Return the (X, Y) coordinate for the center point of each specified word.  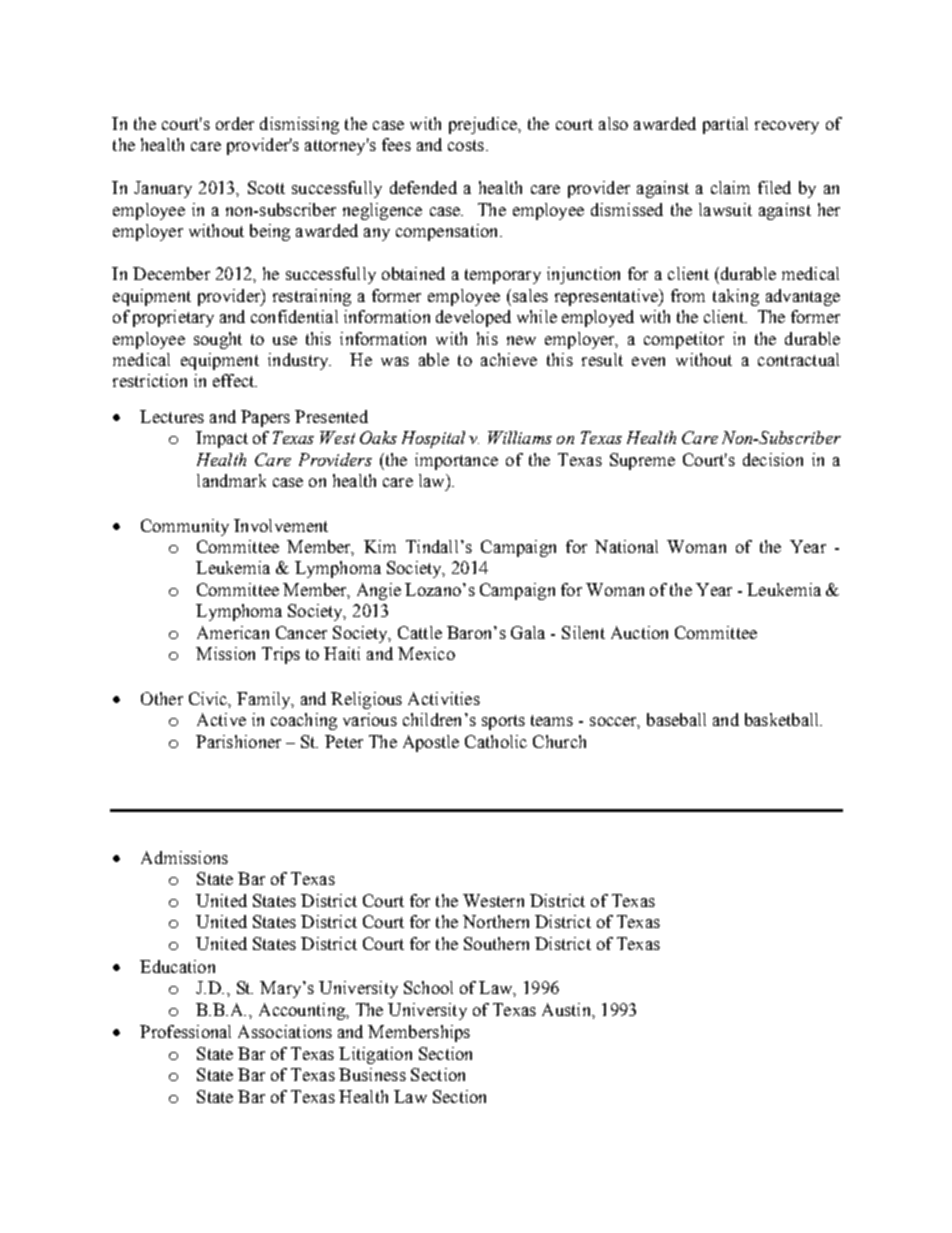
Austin (567, 1009)
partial (725, 125)
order (235, 123)
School (428, 987)
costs (466, 145)
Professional (185, 1031)
